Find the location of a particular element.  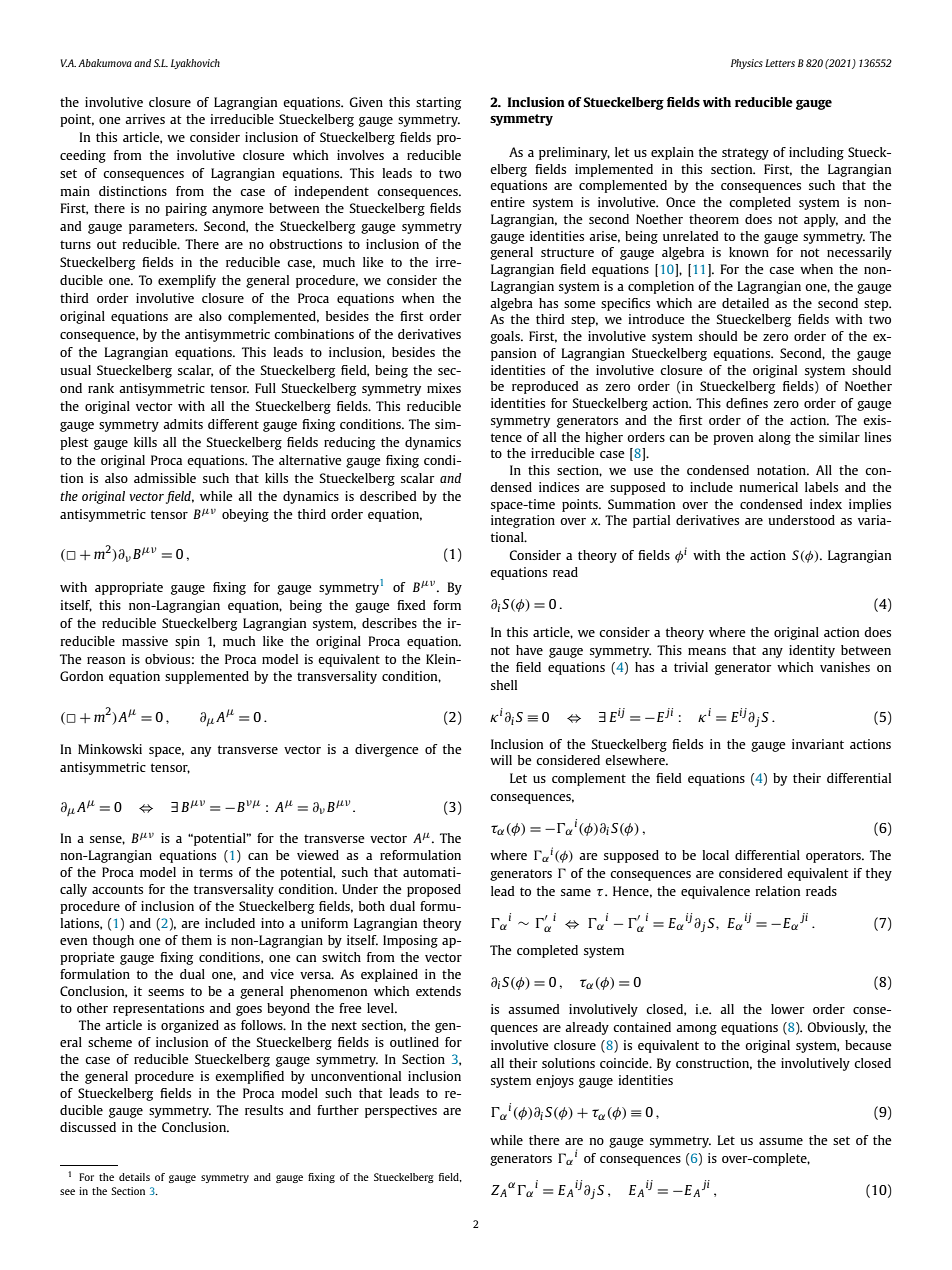

details is located at coordinates (134, 1177).
